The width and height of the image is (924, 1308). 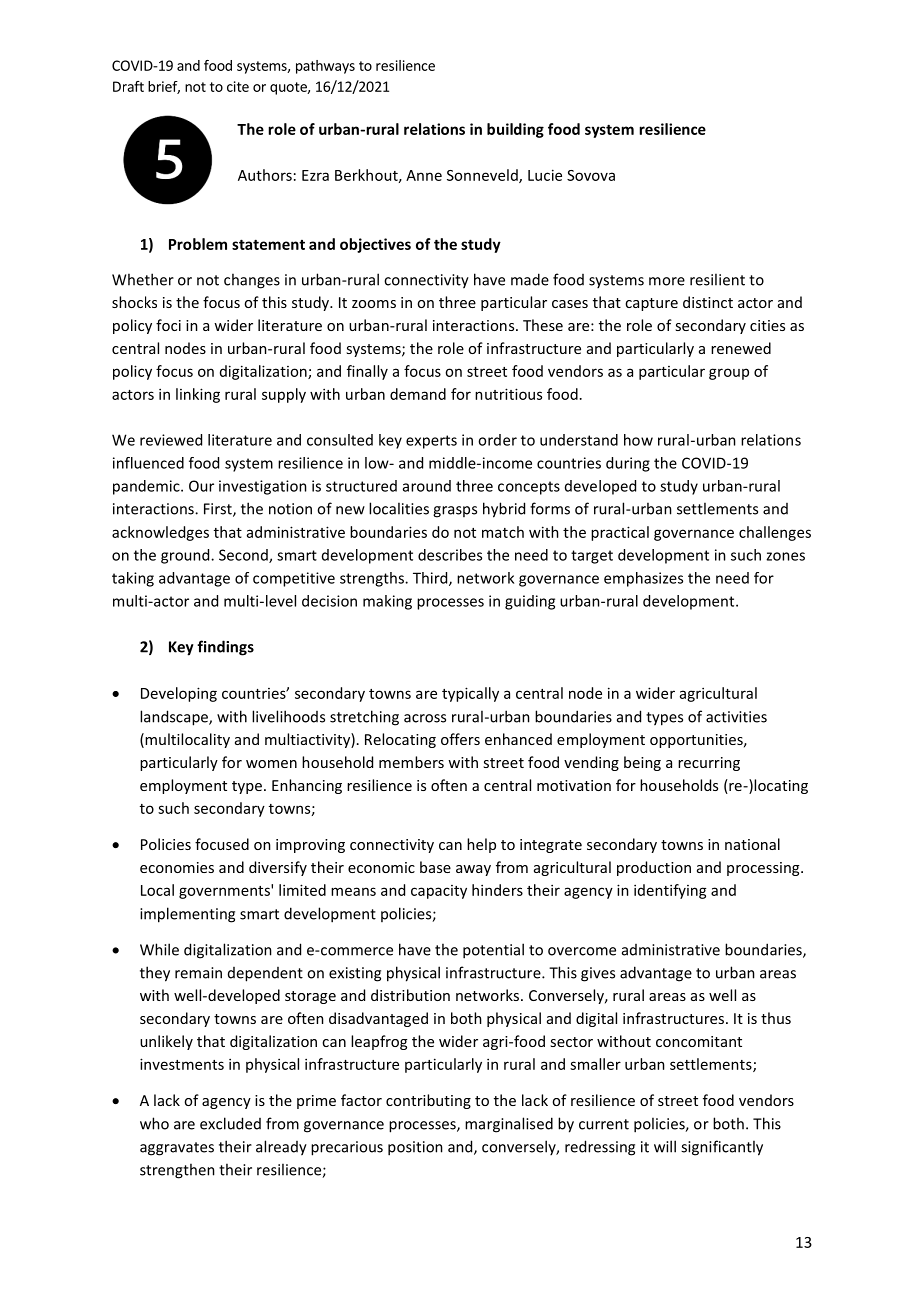 I want to click on significantly, so click(x=722, y=1148).
